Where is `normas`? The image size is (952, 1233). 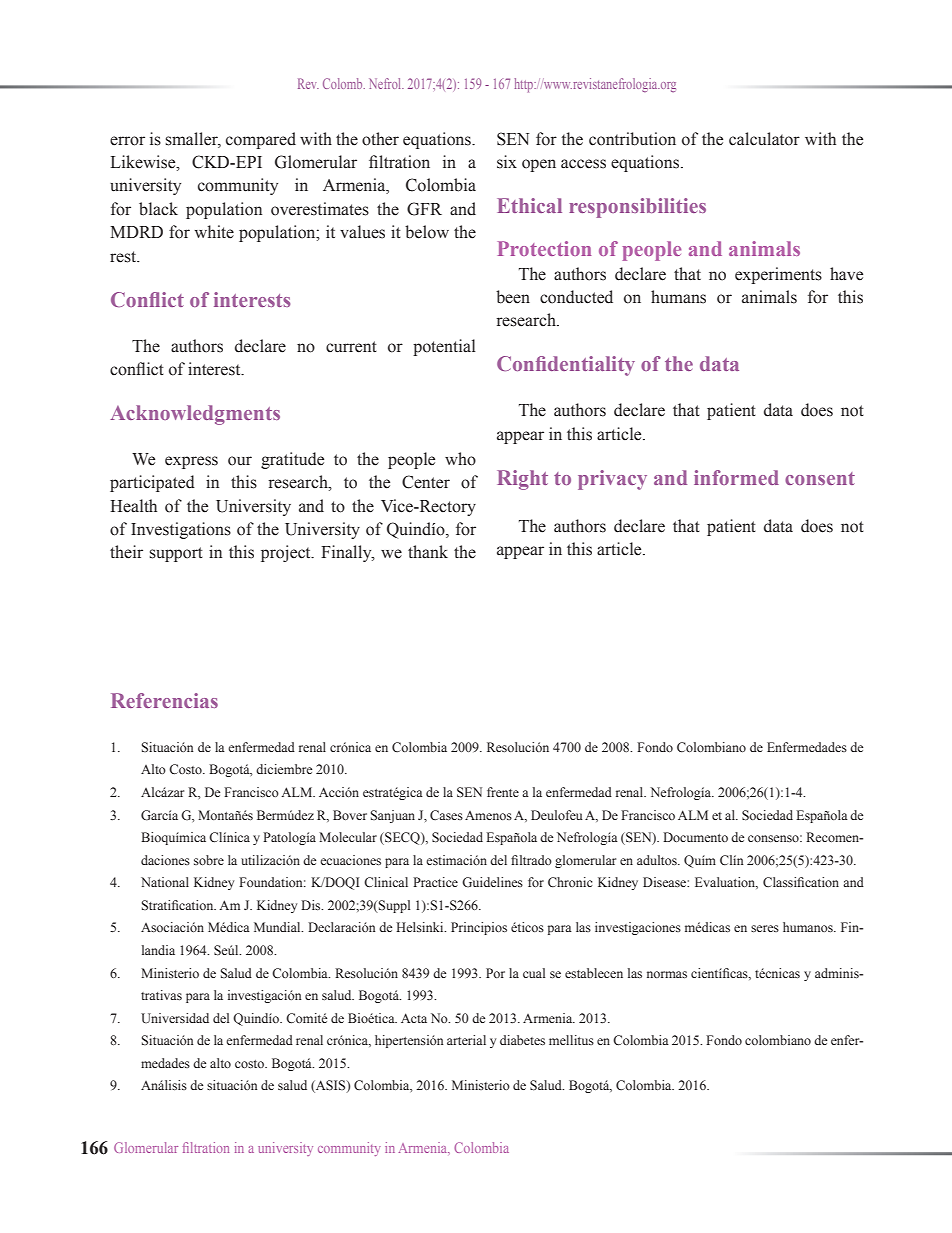 normas is located at coordinates (667, 974).
